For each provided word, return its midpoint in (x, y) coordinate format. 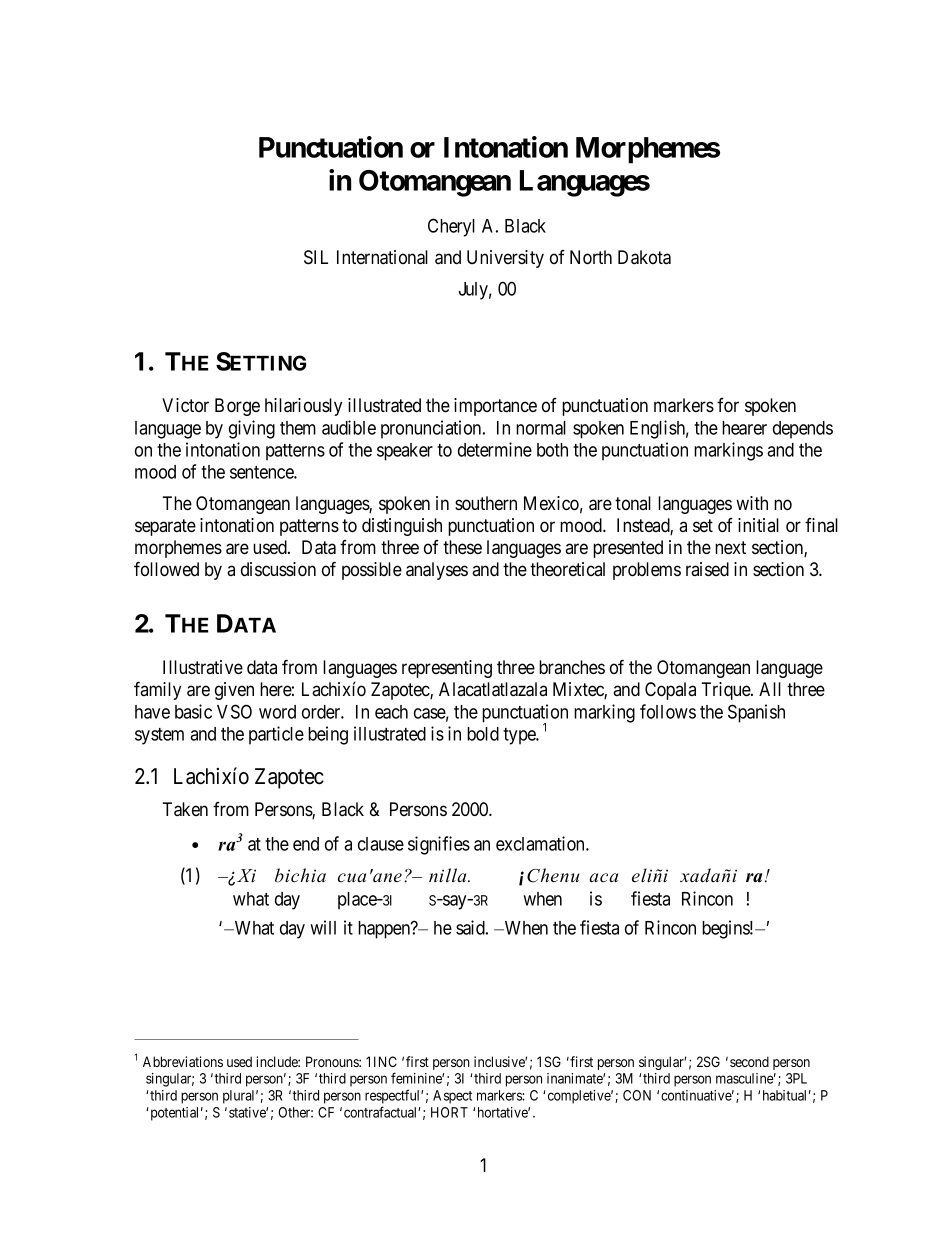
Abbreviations (183, 1061)
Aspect (452, 1097)
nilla (449, 875)
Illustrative (203, 667)
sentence (262, 472)
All (770, 689)
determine (495, 449)
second (749, 1061)
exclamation (541, 843)
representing (447, 669)
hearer (744, 428)
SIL (316, 257)
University (505, 259)
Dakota (644, 257)
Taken (185, 809)
